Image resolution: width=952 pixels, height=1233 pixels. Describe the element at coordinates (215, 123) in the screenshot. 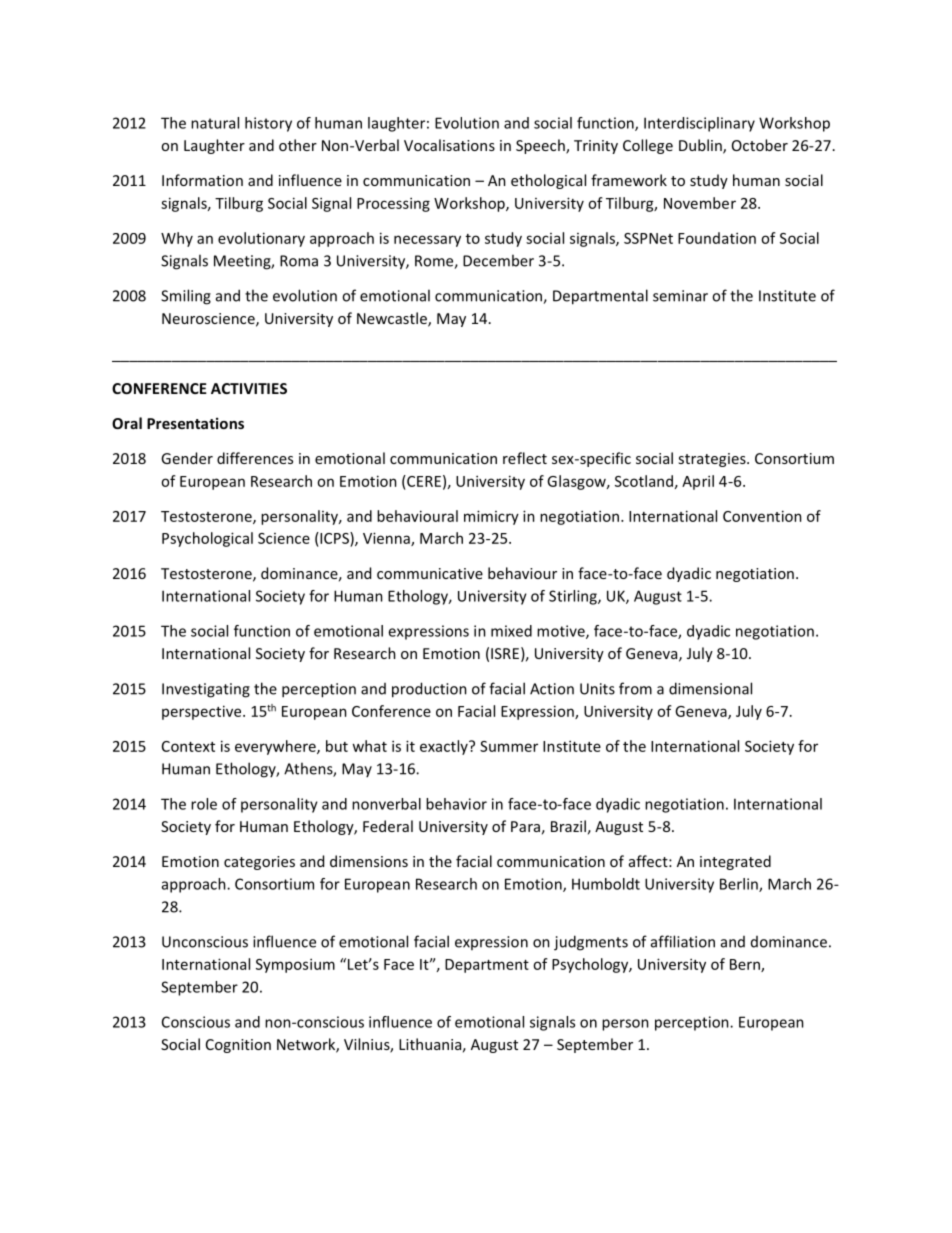

I see `natural` at that location.
